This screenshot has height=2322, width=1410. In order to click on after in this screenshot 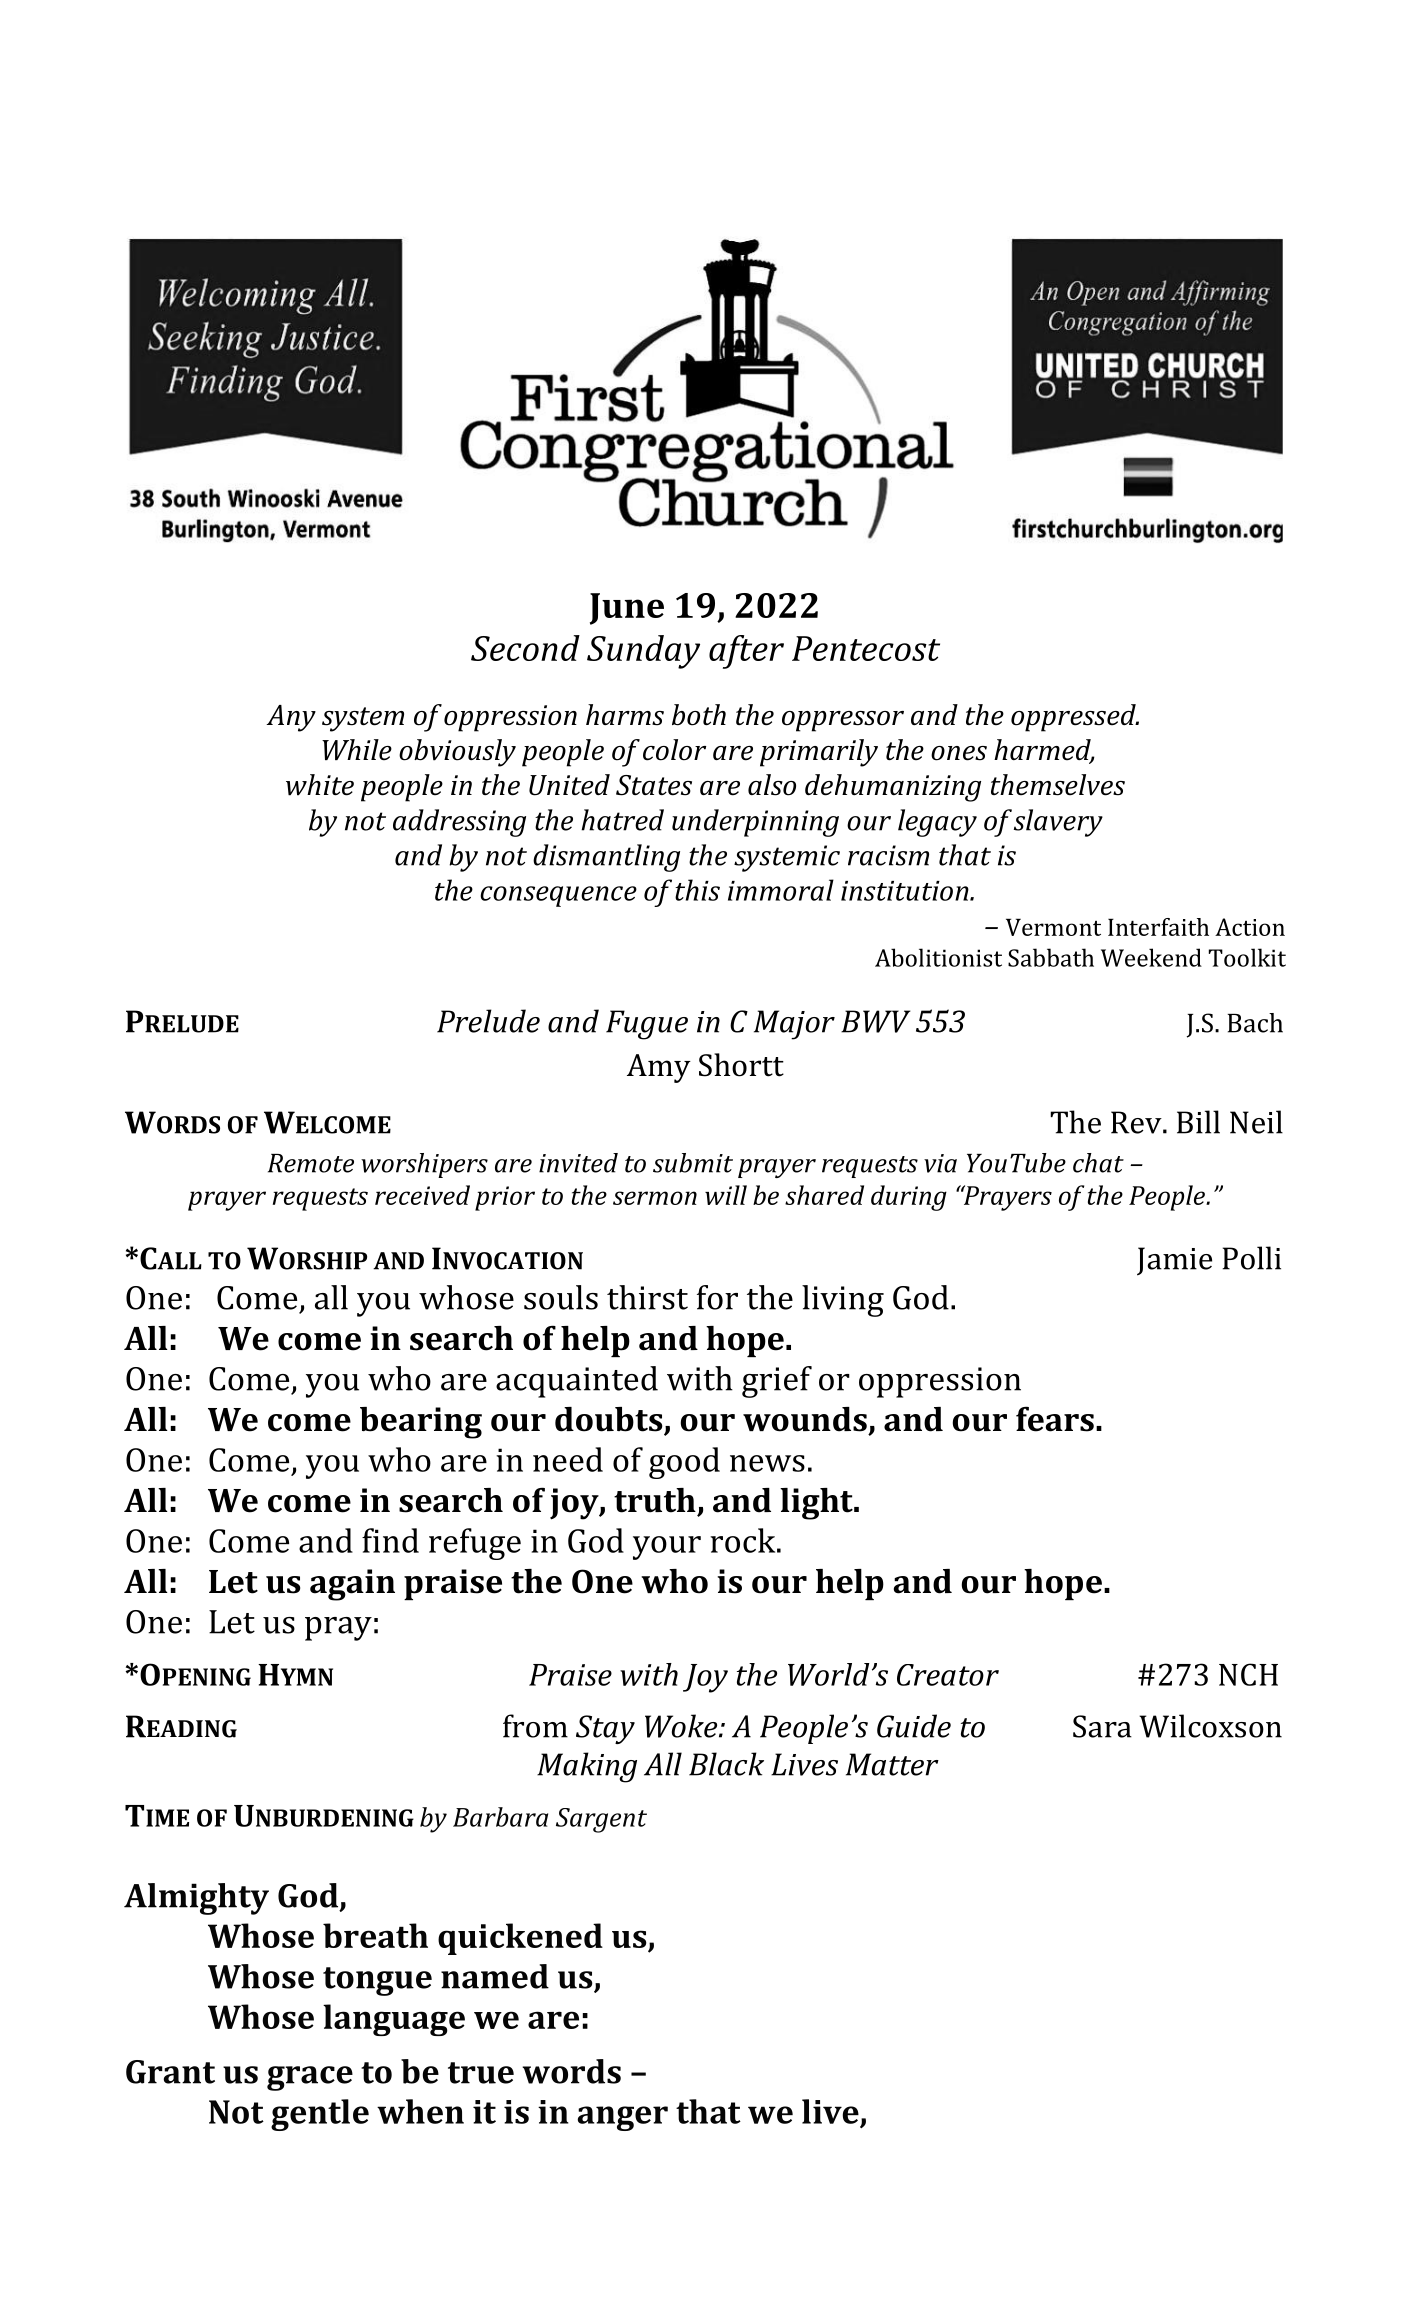, I will do `click(746, 652)`.
